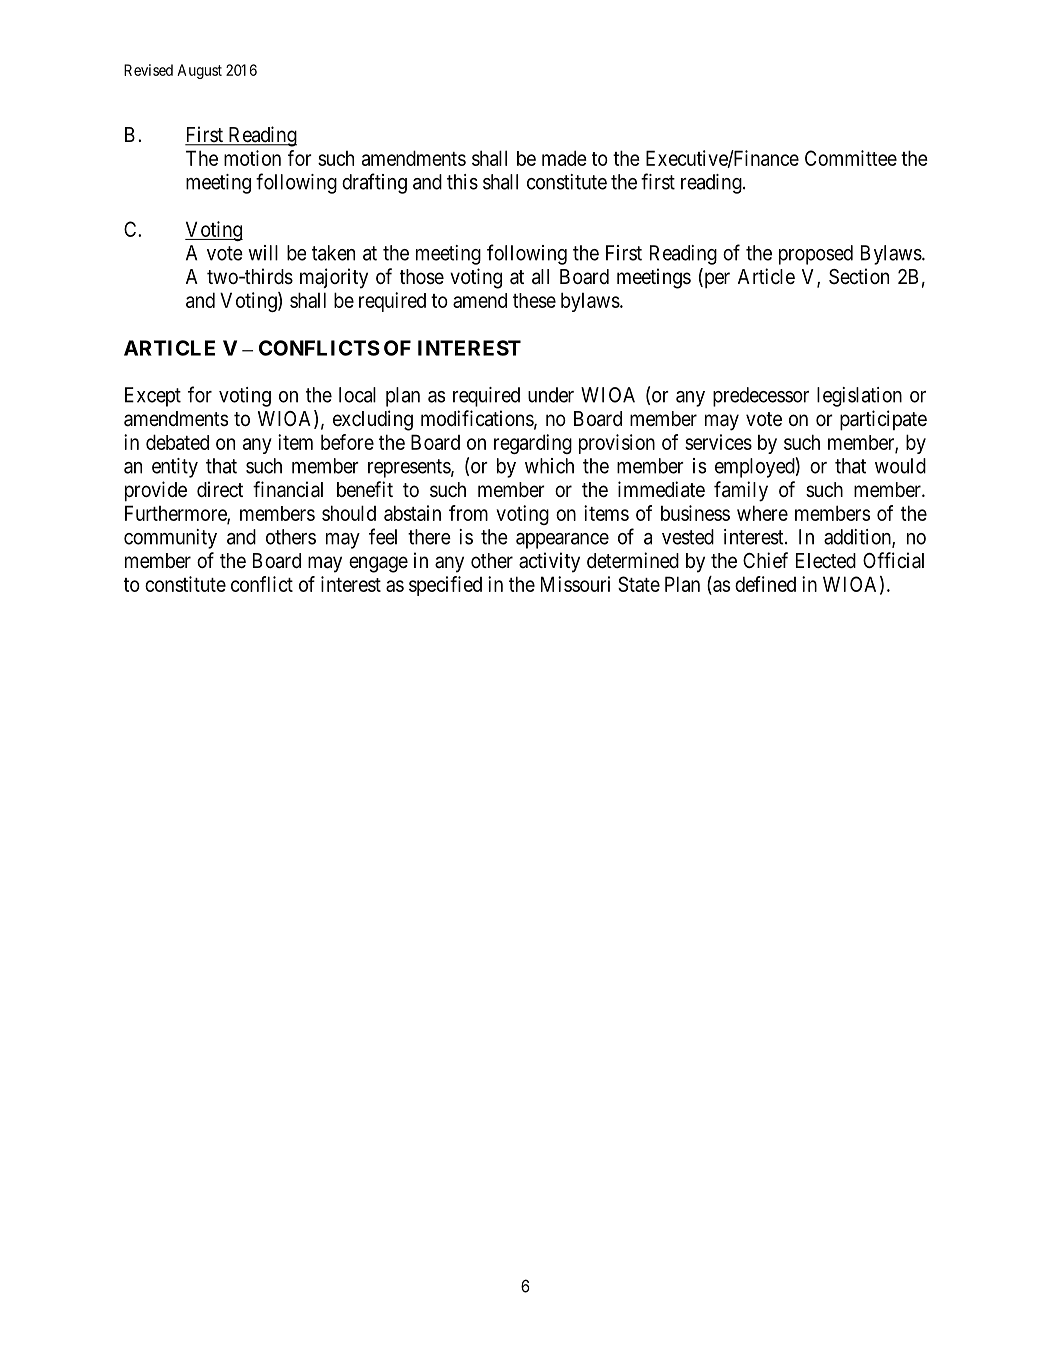 The height and width of the screenshot is (1358, 1050). Describe the element at coordinates (549, 562) in the screenshot. I see `activity` at that location.
